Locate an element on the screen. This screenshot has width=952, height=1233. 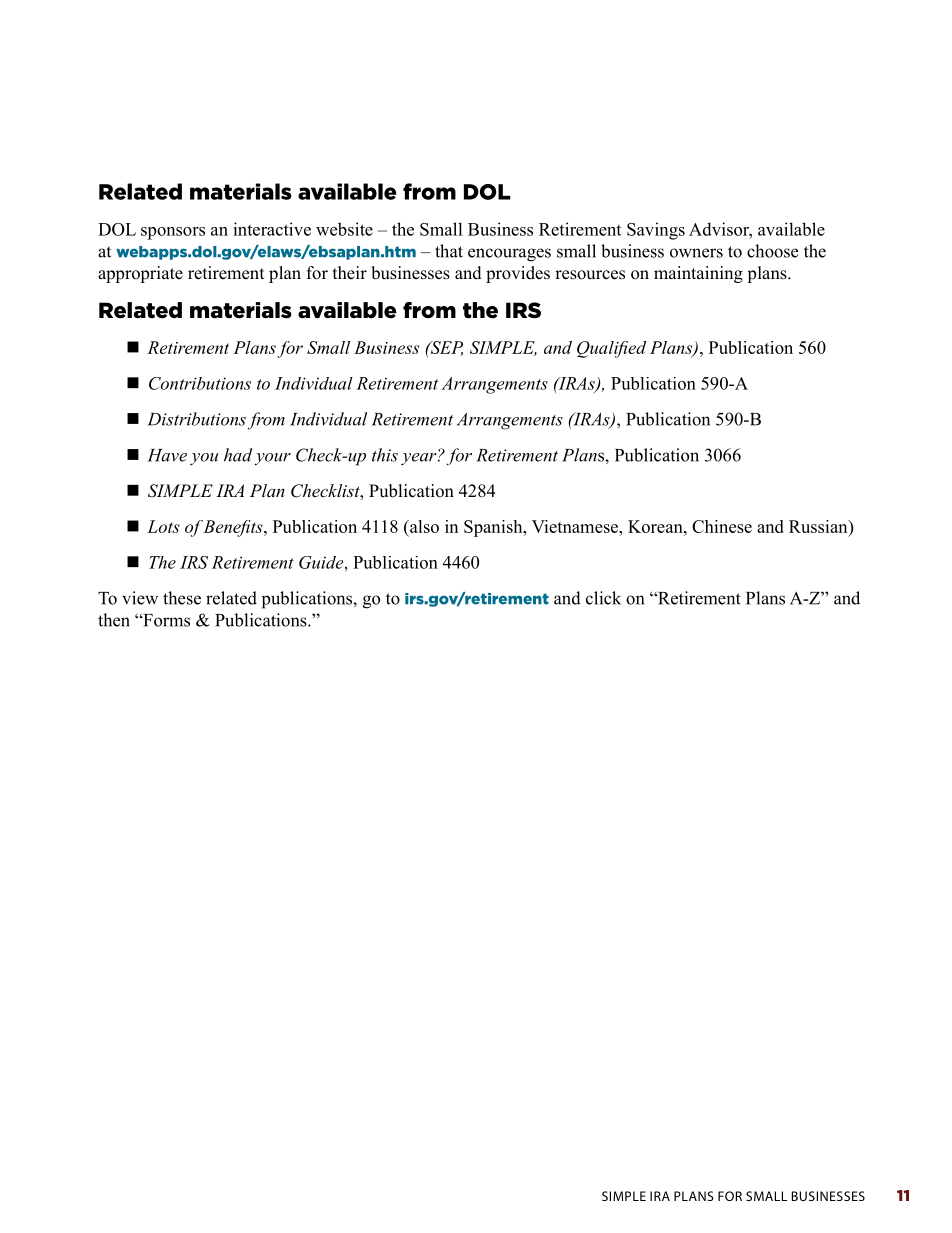
choose is located at coordinates (772, 251).
